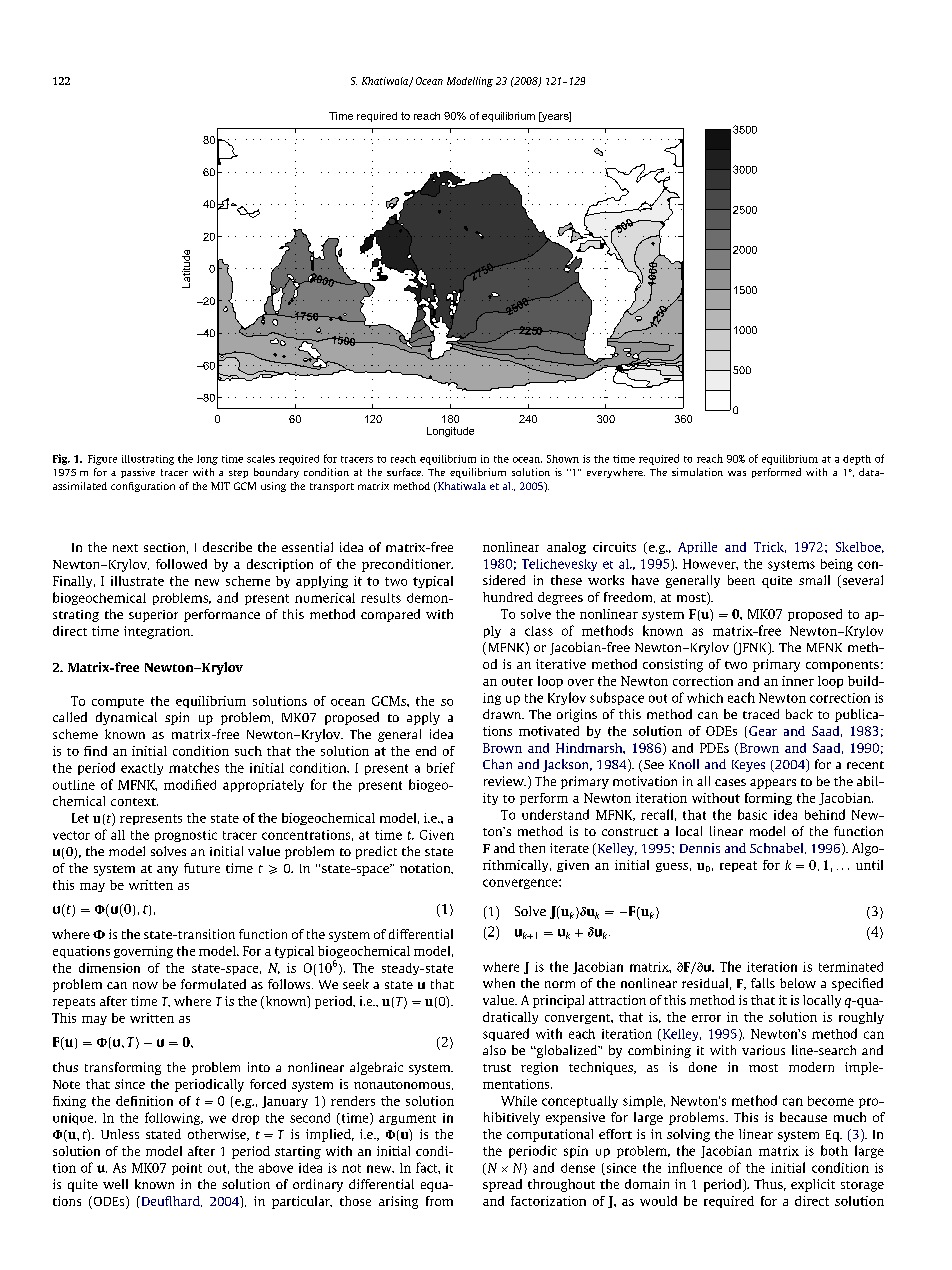 The image size is (952, 1270). I want to click on Schnabel, so click(778, 848).
